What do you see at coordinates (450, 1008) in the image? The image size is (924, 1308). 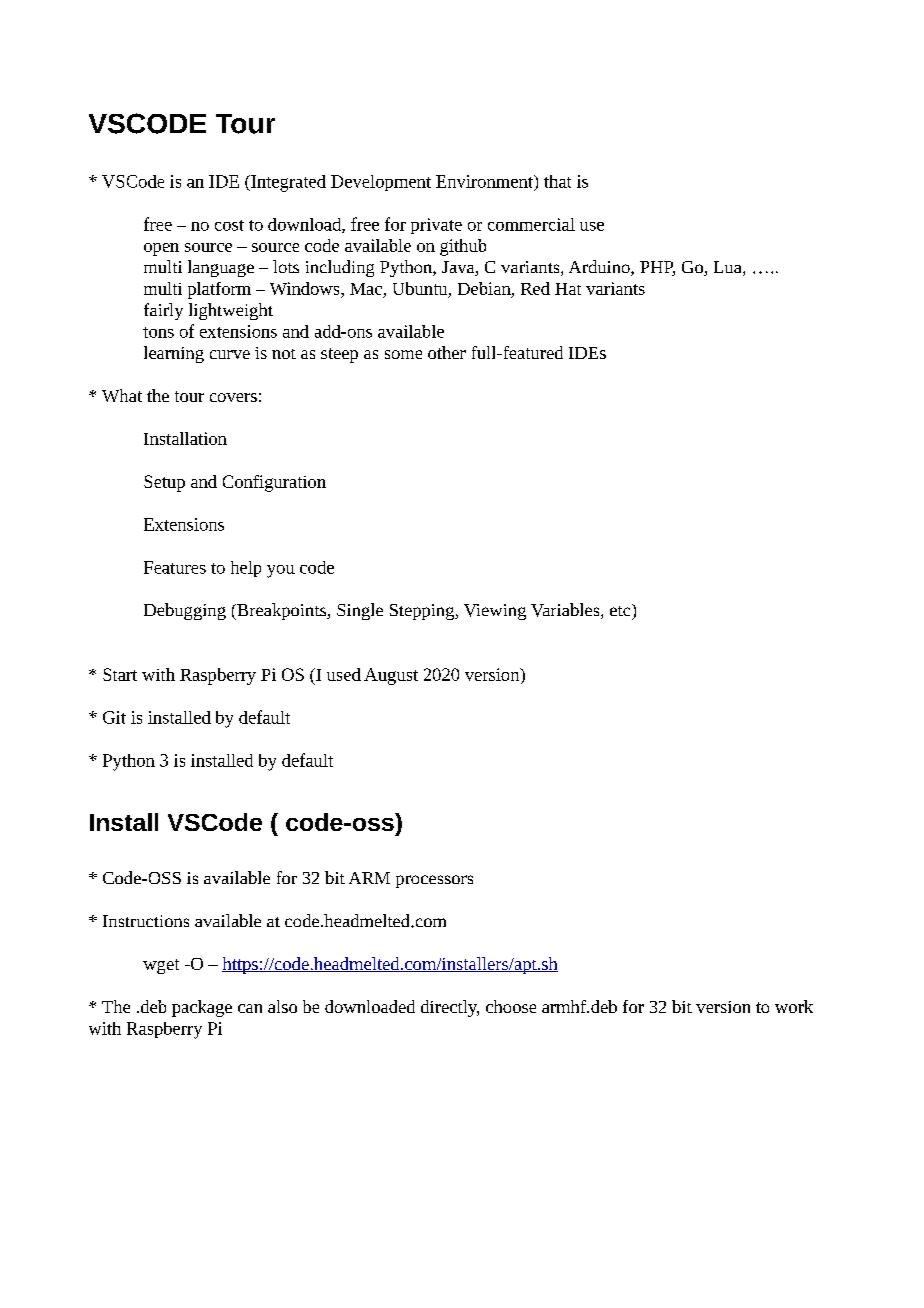 I see `directly` at bounding box center [450, 1008].
